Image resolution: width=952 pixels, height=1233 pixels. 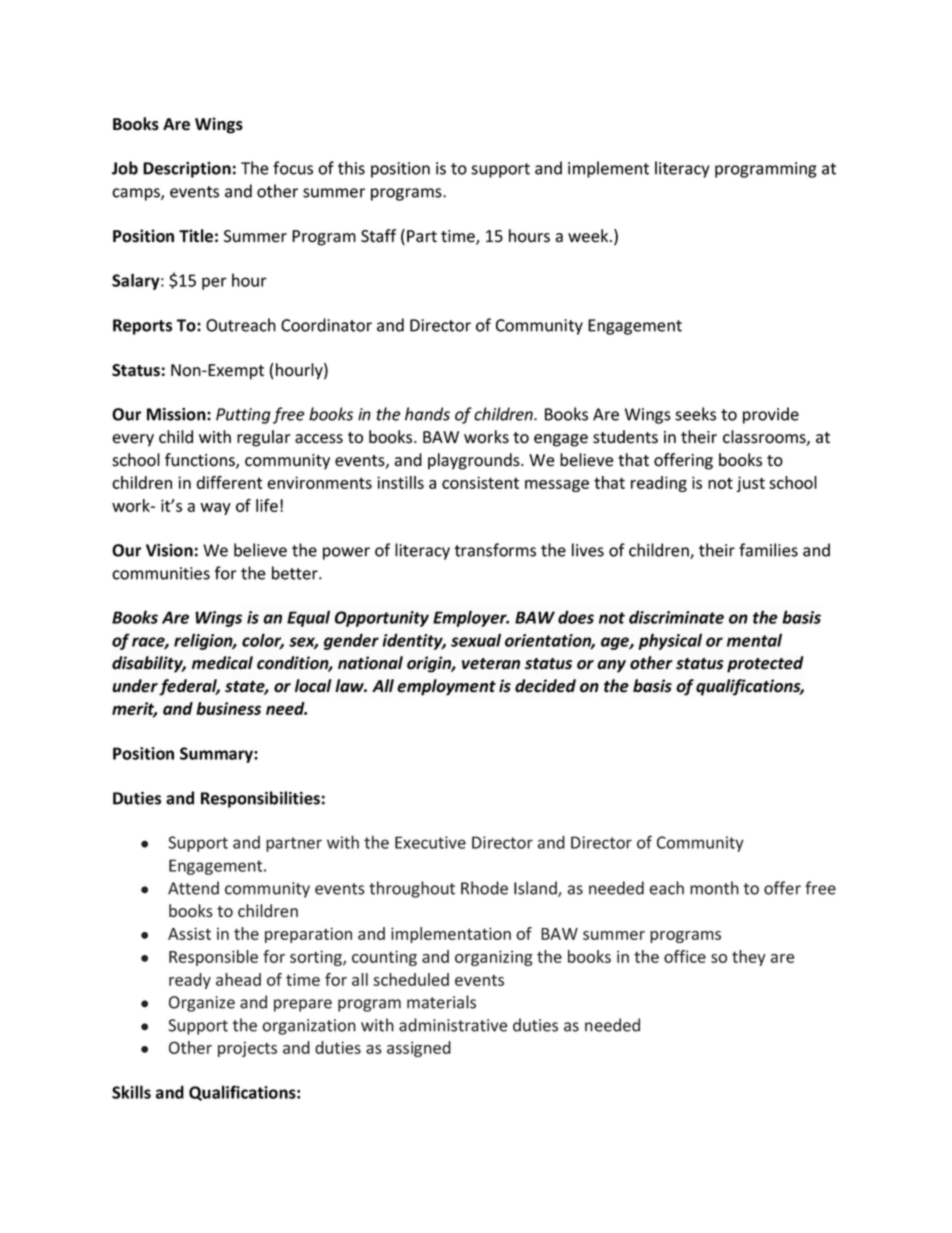 I want to click on Description, so click(x=187, y=170).
